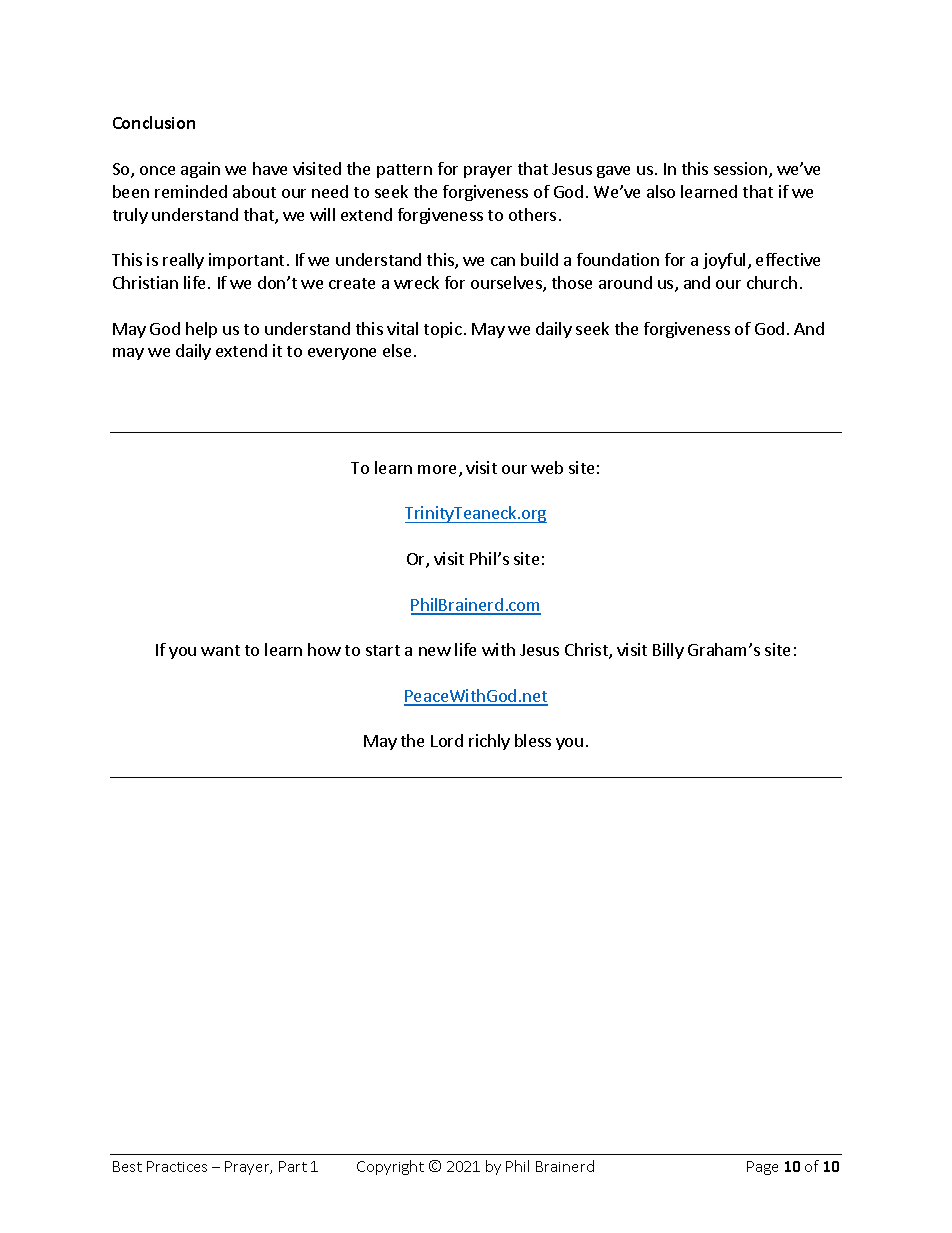 The height and width of the screenshot is (1233, 952). Describe the element at coordinates (220, 650) in the screenshot. I see `want` at that location.
